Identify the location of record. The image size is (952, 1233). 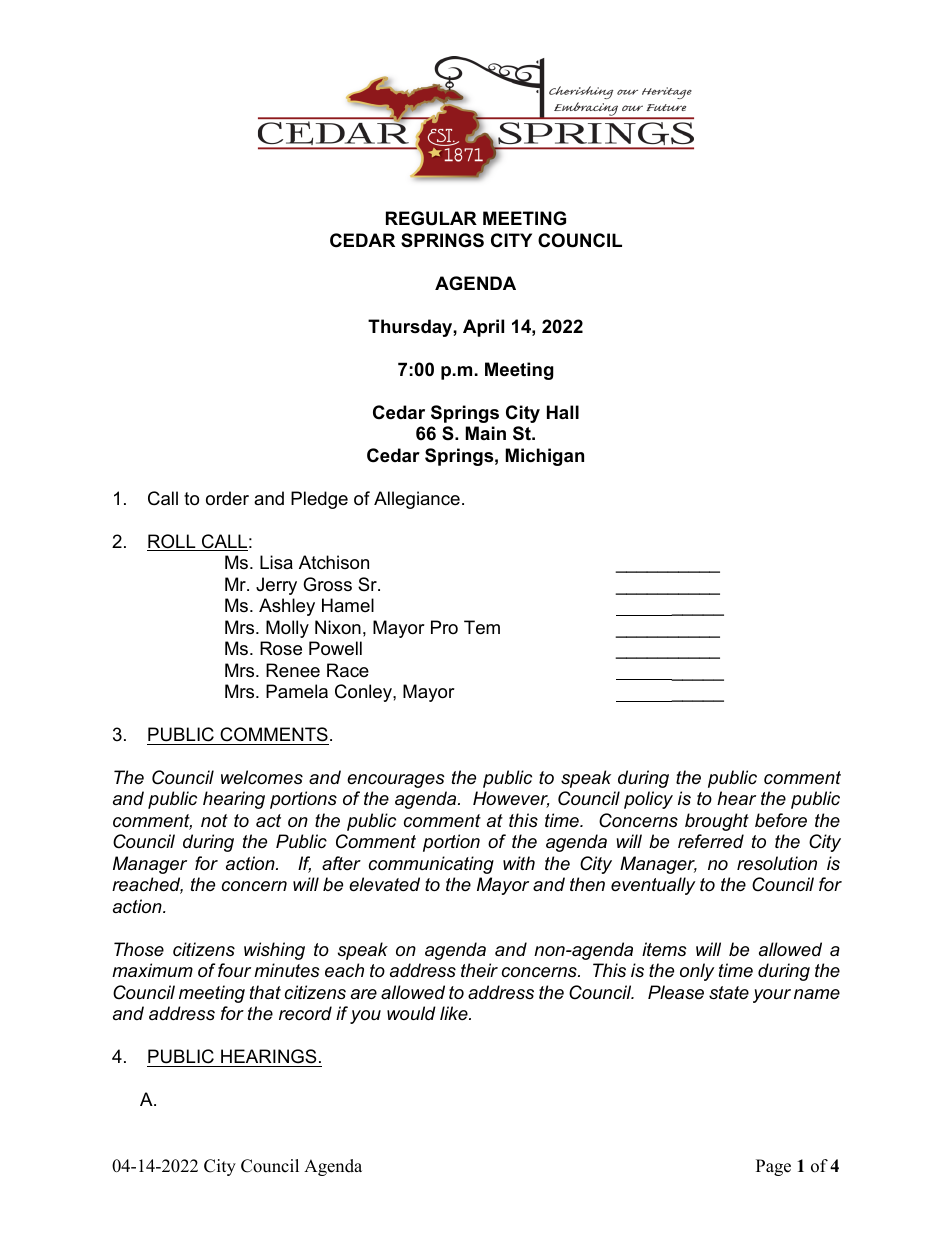
(305, 1013).
